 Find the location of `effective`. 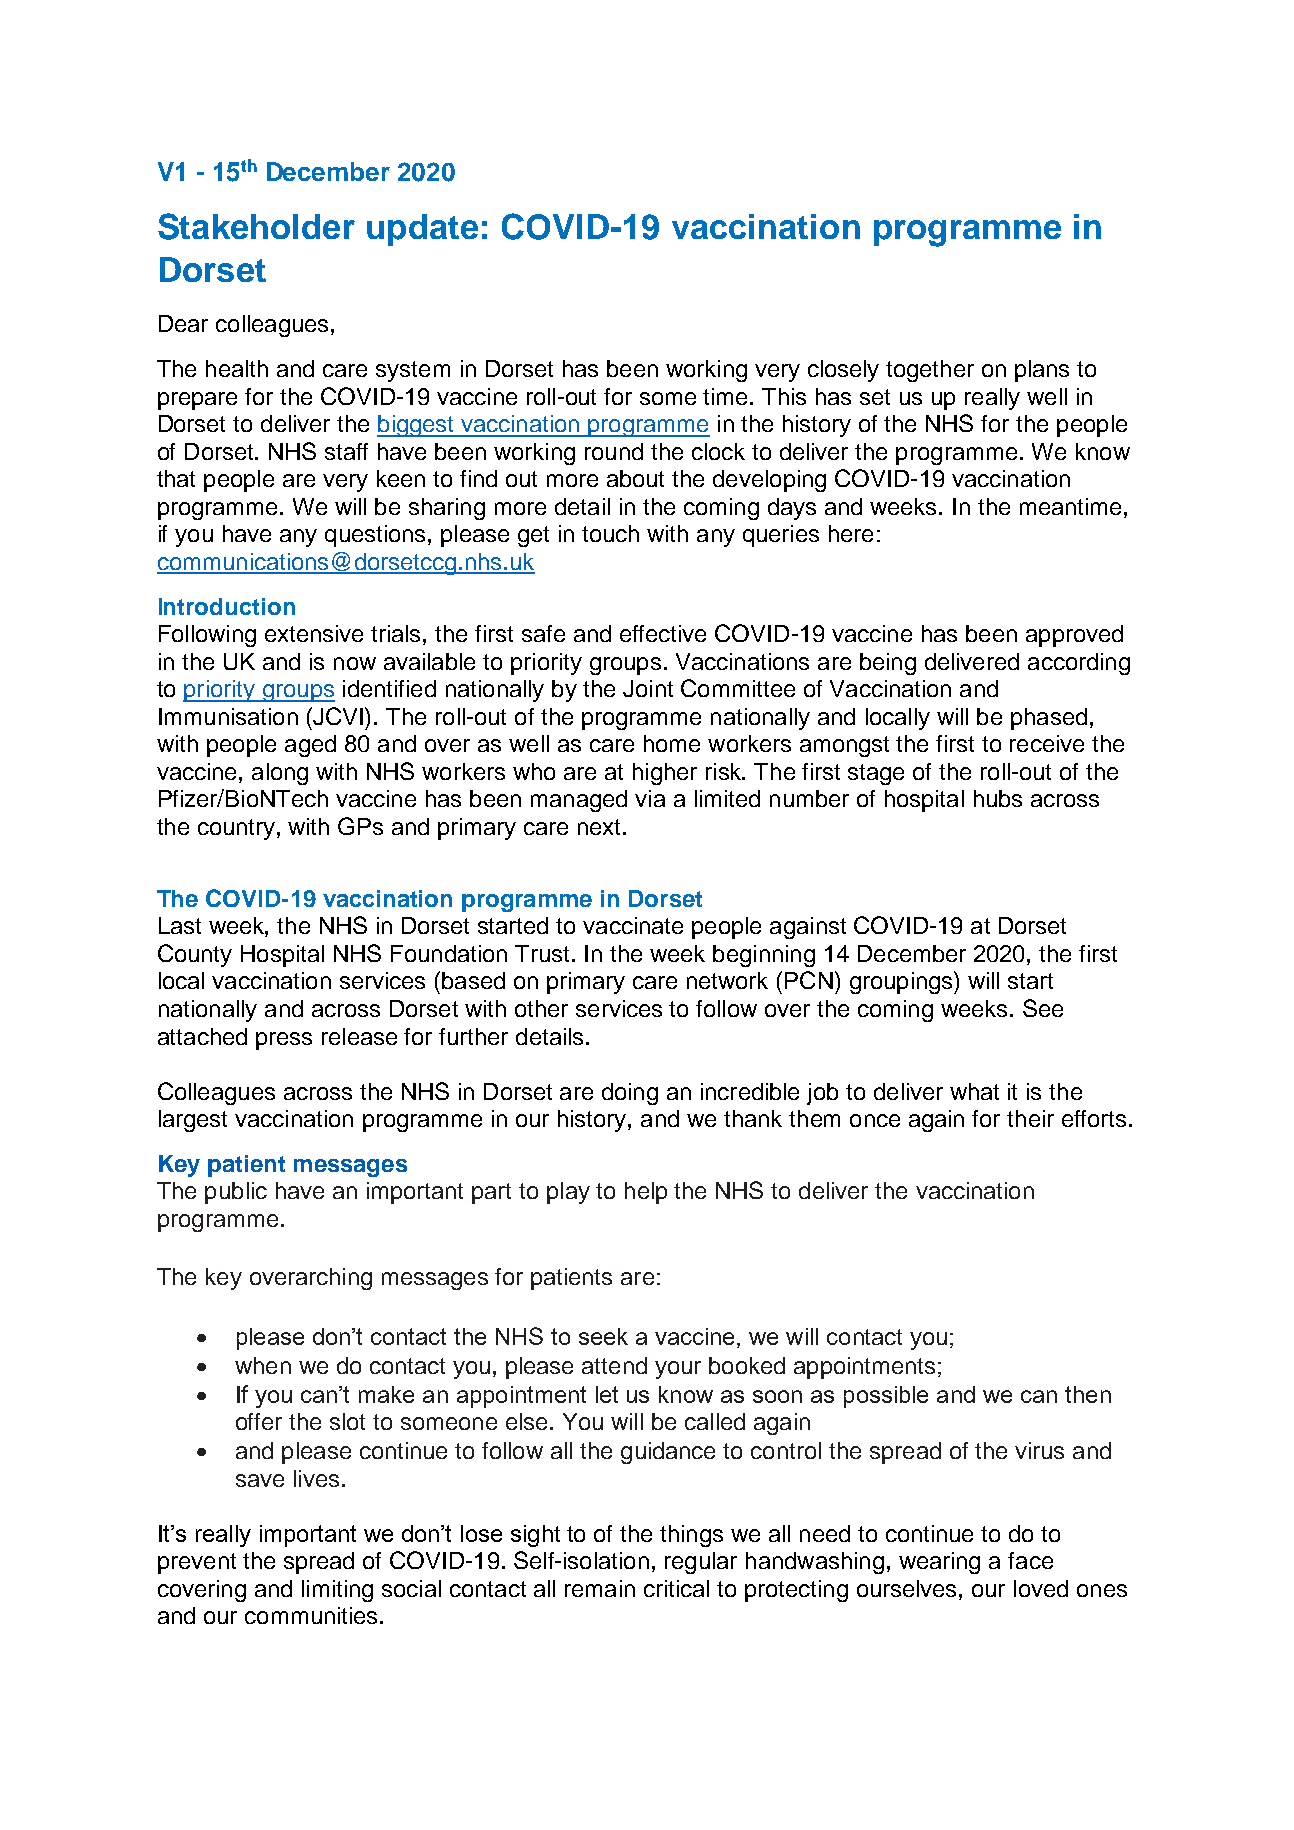

effective is located at coordinates (663, 633).
